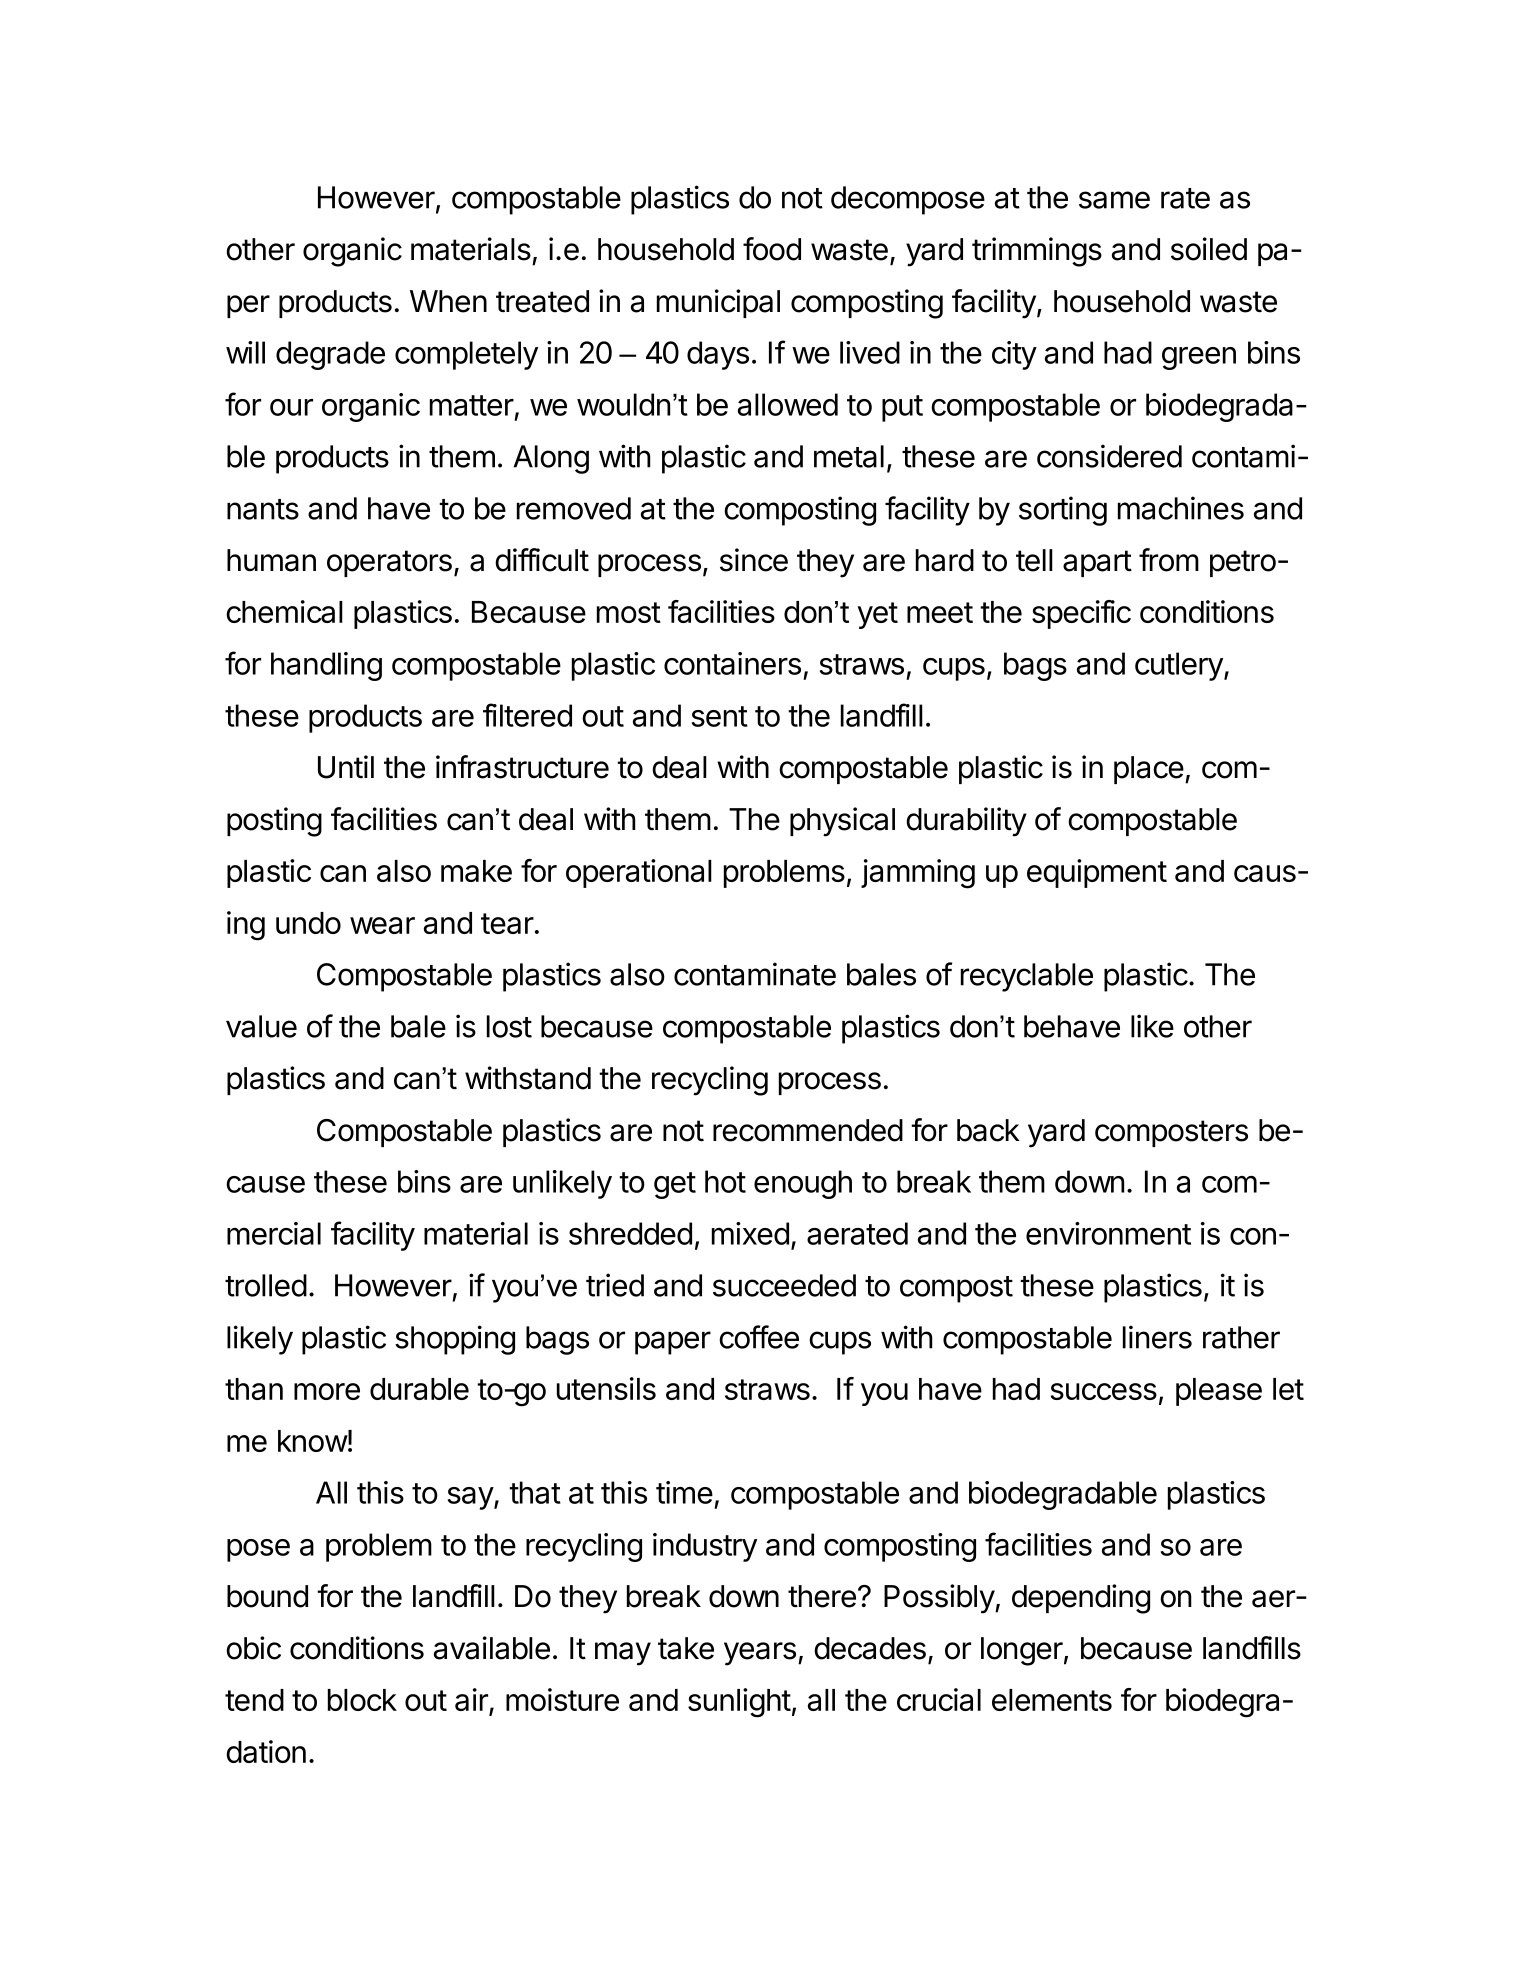 Image resolution: width=1532 pixels, height=1982 pixels. Describe the element at coordinates (448, 301) in the page. I see `When` at that location.
